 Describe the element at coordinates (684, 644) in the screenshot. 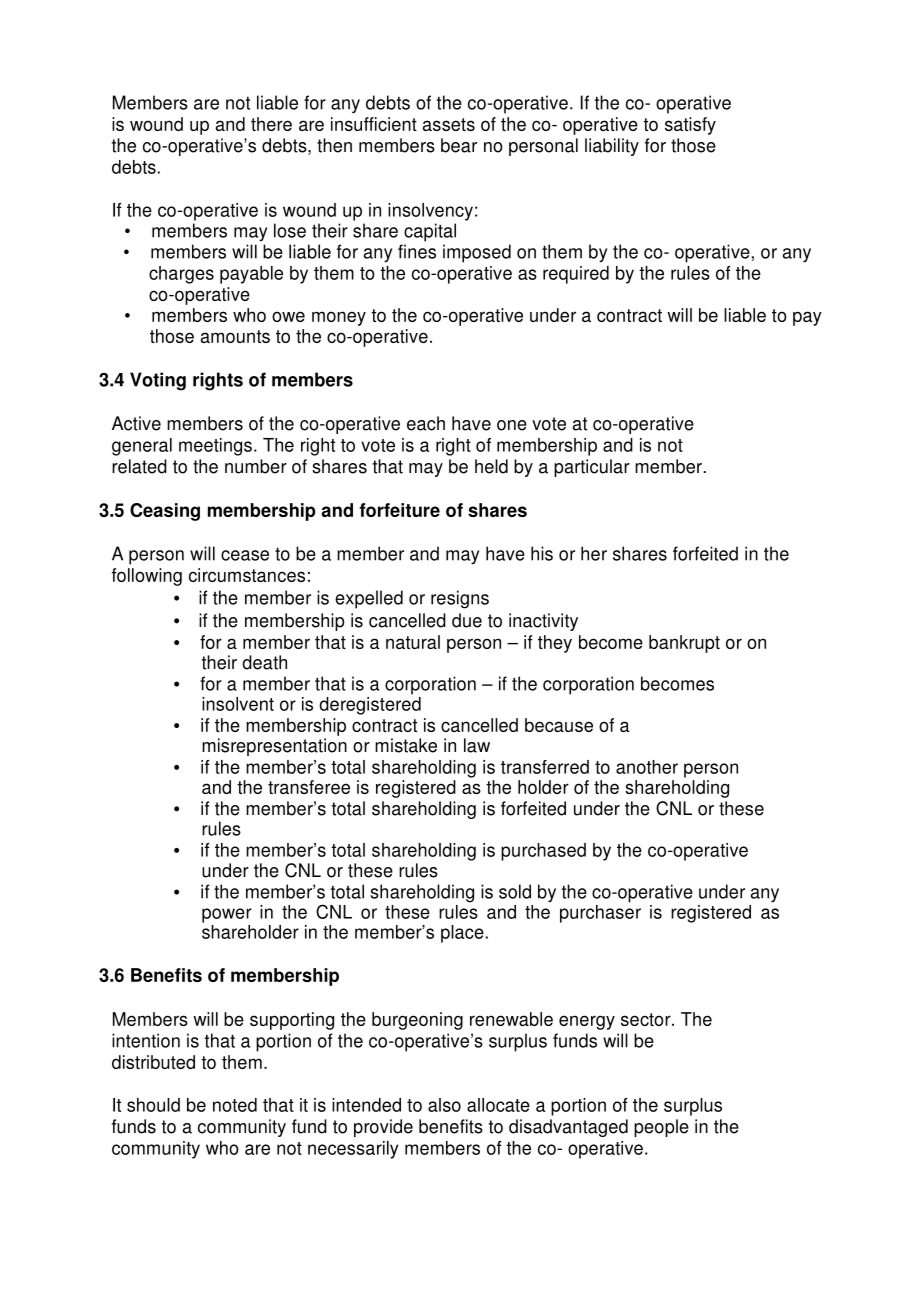

I see `bankrupt` at that location.
